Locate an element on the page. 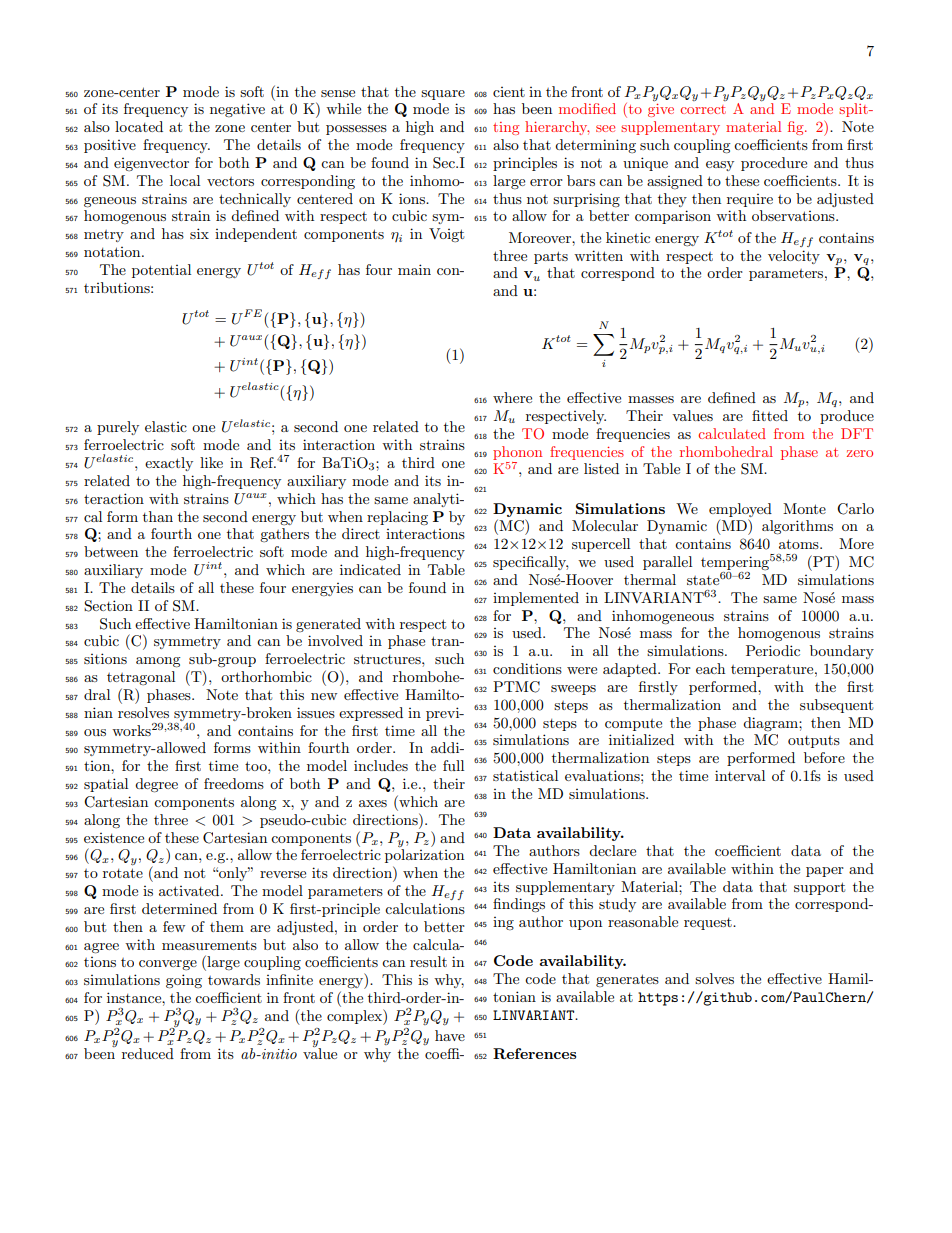 The width and height of the document is (952, 1233). interval is located at coordinates (740, 775).
